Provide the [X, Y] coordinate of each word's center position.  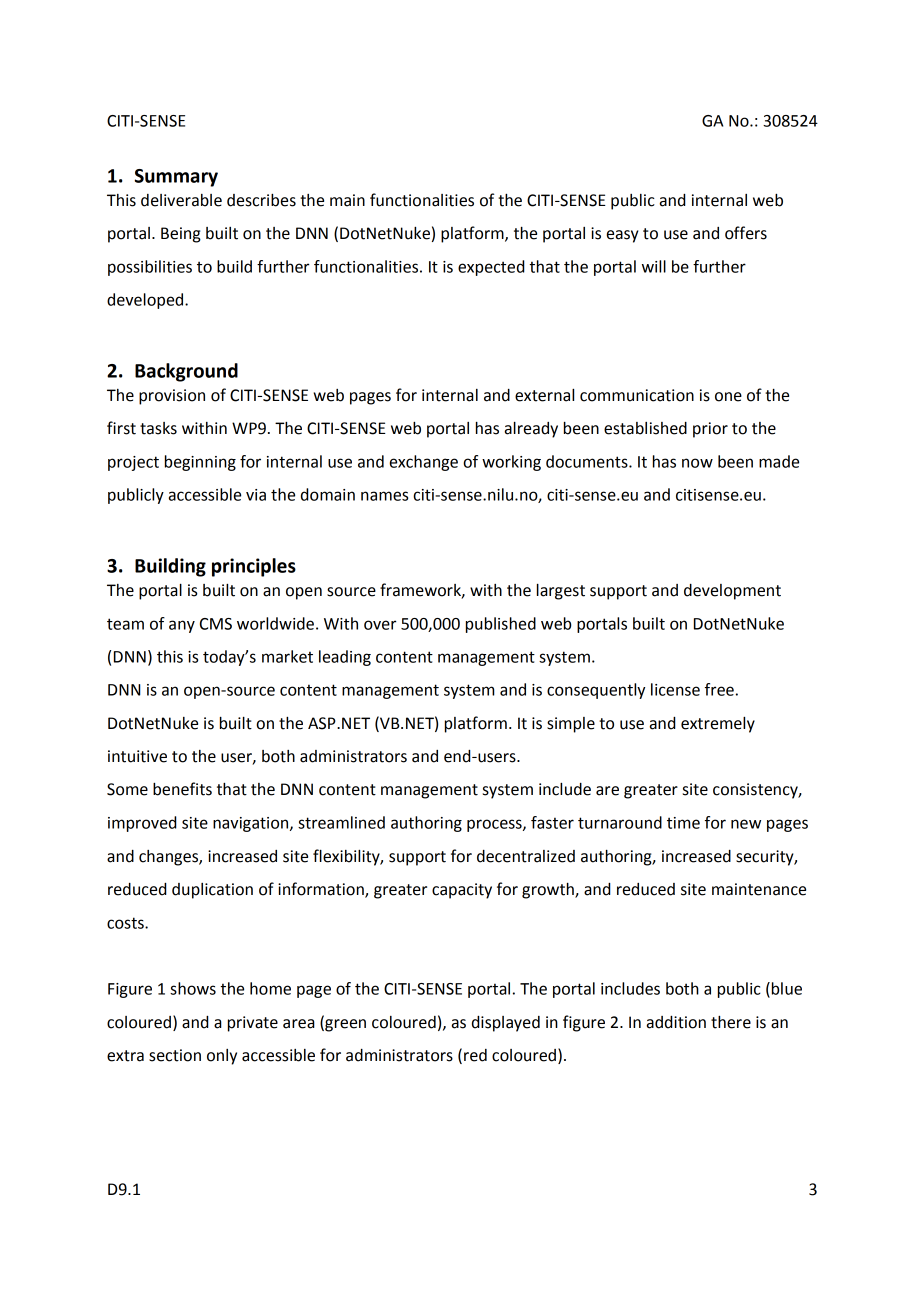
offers [746, 233]
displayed [506, 1024]
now [697, 463]
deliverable [181, 200]
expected [491, 268]
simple [571, 725]
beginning [200, 463]
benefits [182, 789]
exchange [424, 463]
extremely [718, 725]
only [222, 1057]
